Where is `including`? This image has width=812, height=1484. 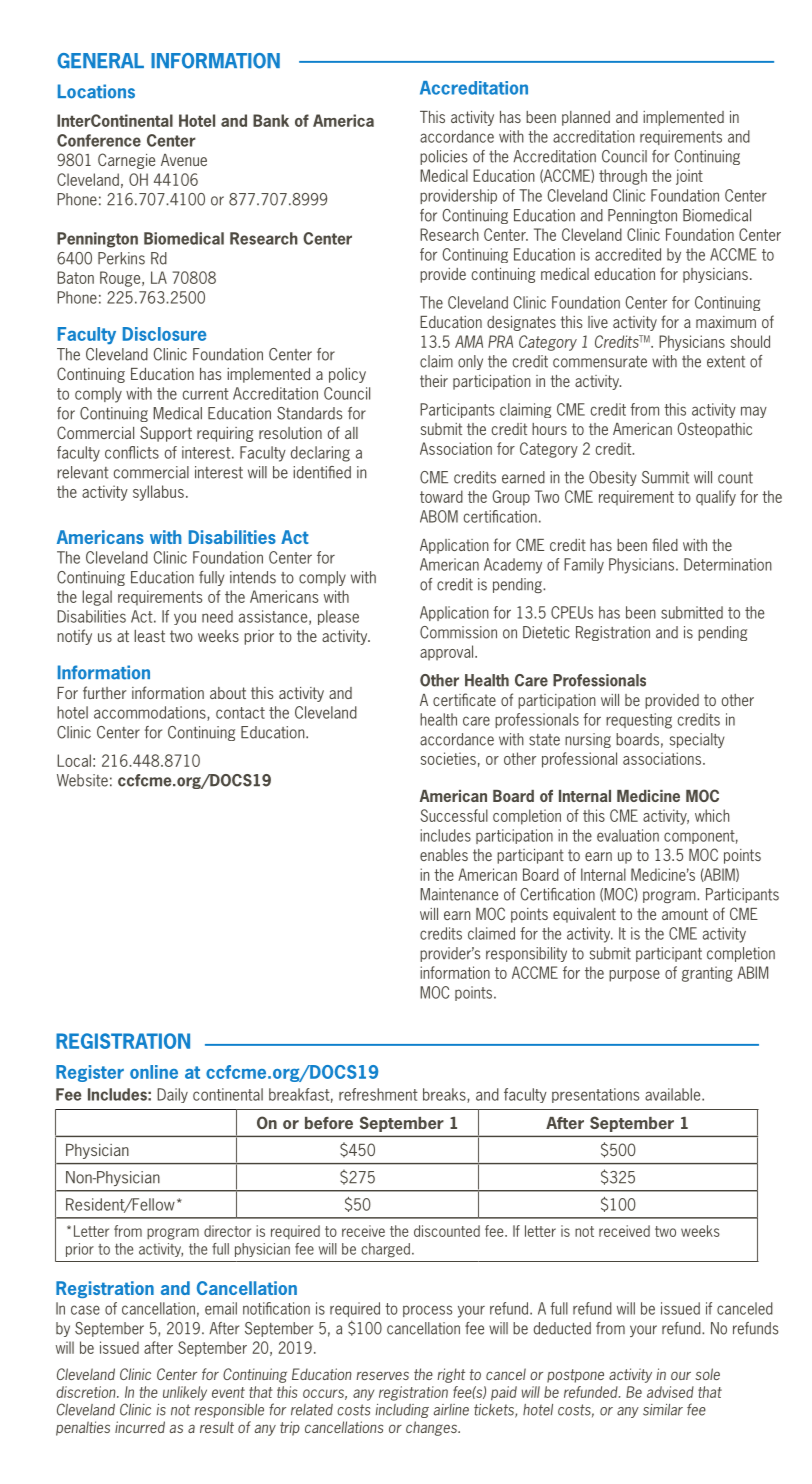
including is located at coordinates (402, 1411).
